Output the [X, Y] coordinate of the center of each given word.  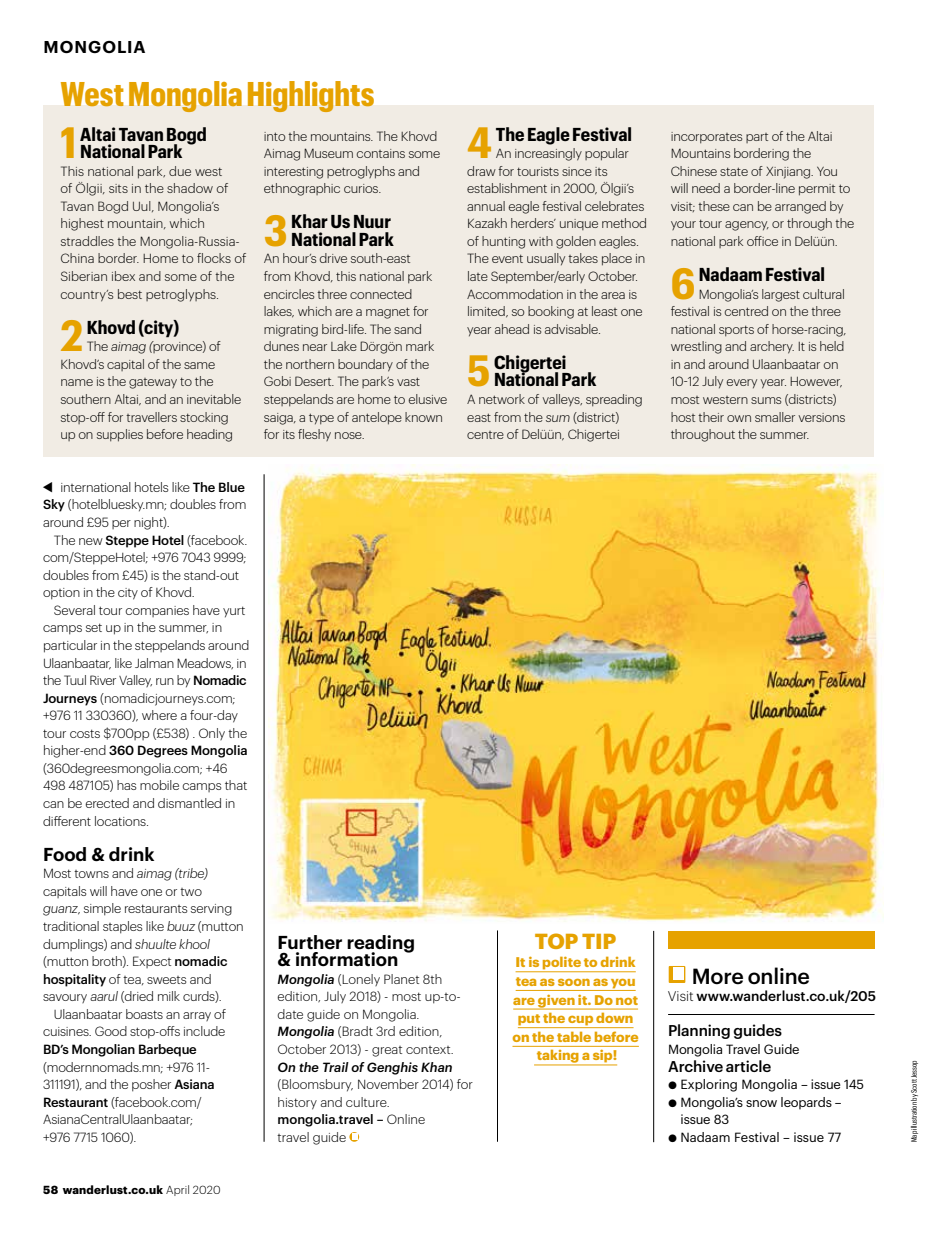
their [711, 417]
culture [367, 1102]
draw [481, 171]
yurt [234, 612]
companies [157, 611]
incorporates [706, 138]
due [180, 171]
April [177, 1190]
